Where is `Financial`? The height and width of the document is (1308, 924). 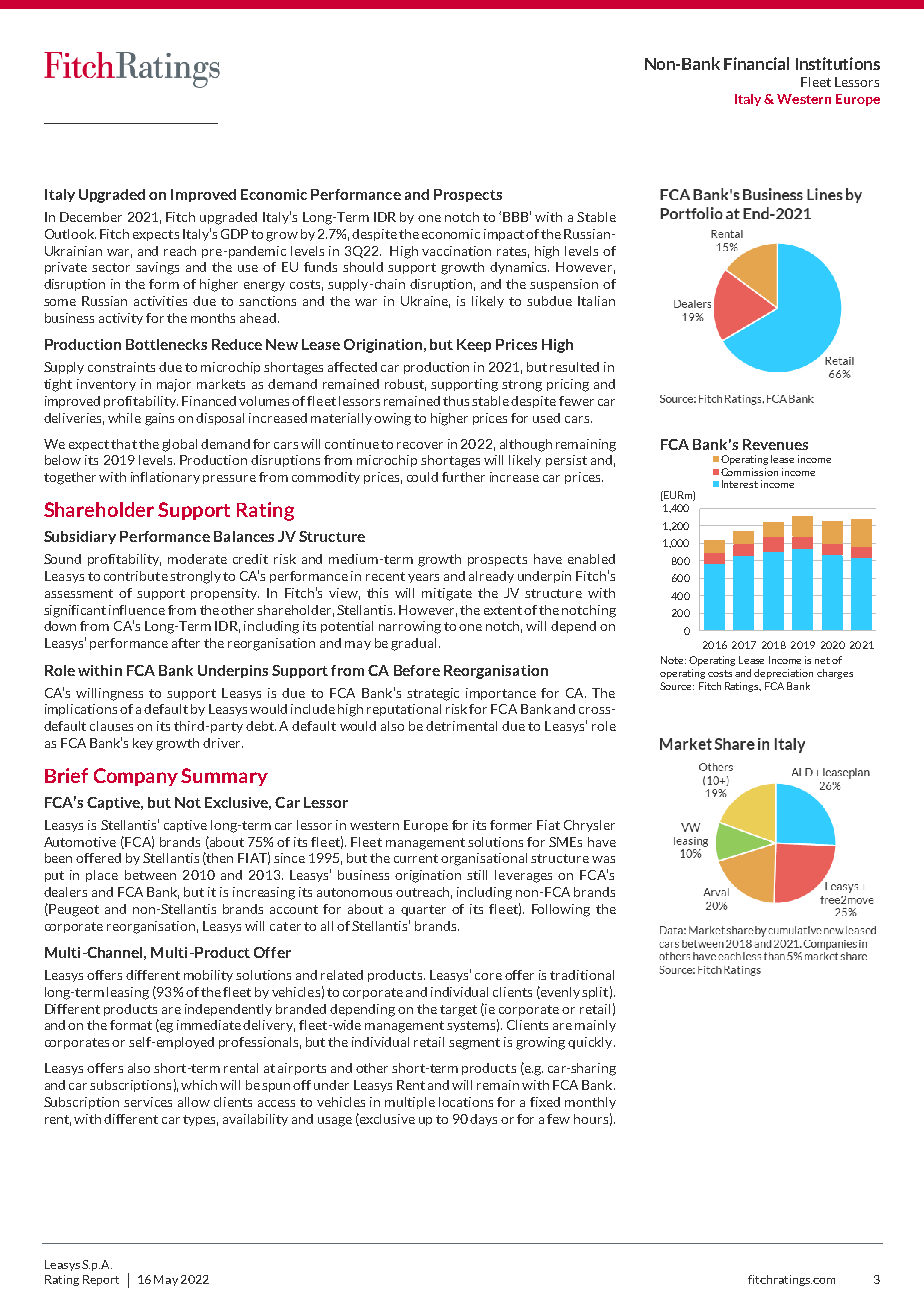 Financial is located at coordinates (756, 63).
